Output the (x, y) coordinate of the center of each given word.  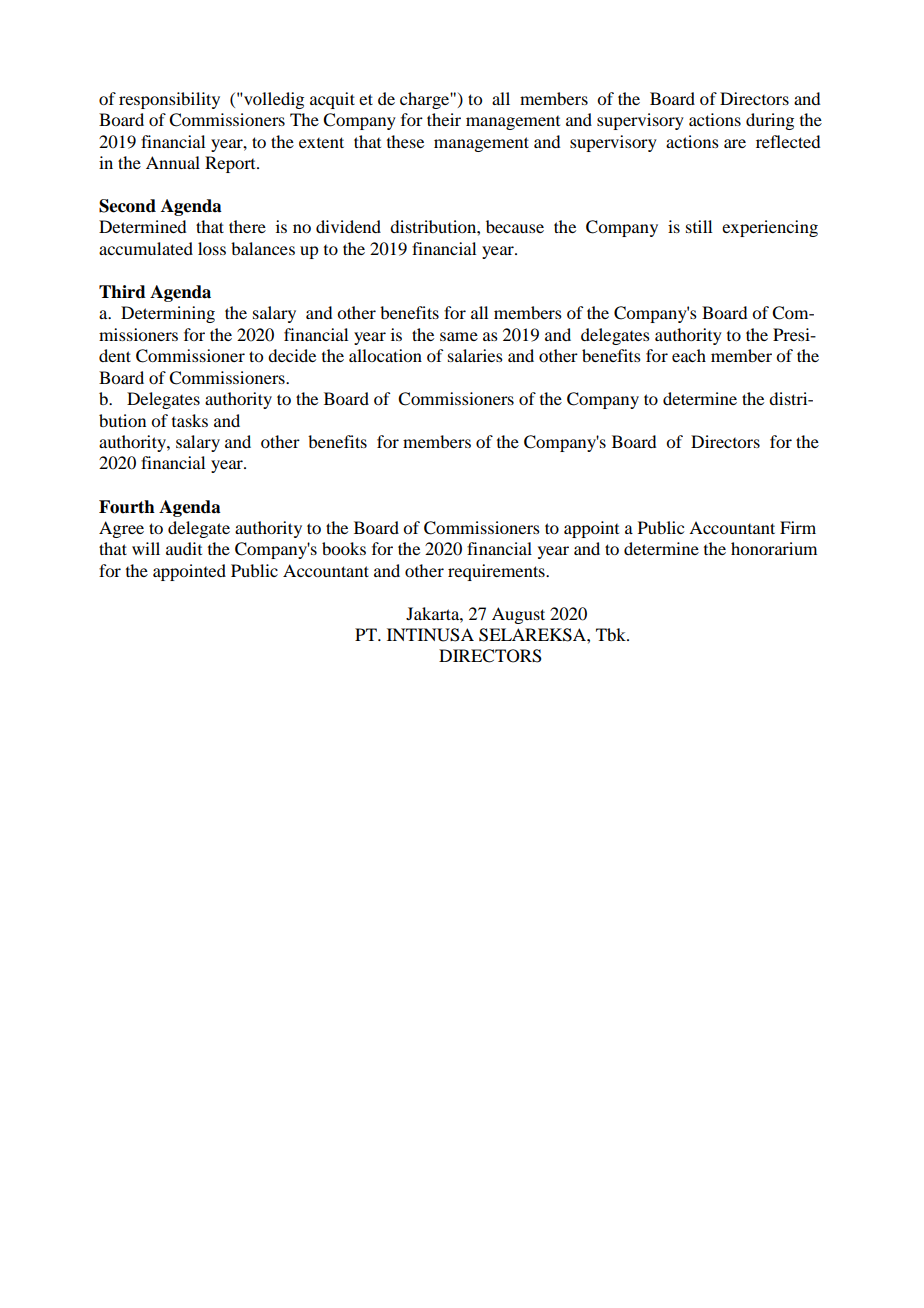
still (699, 226)
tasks (190, 420)
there (247, 226)
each (689, 355)
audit (184, 548)
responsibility (169, 100)
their (444, 119)
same (459, 336)
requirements (497, 572)
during (770, 121)
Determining (168, 314)
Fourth (127, 507)
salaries (475, 355)
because (515, 226)
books (344, 548)
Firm (798, 527)
